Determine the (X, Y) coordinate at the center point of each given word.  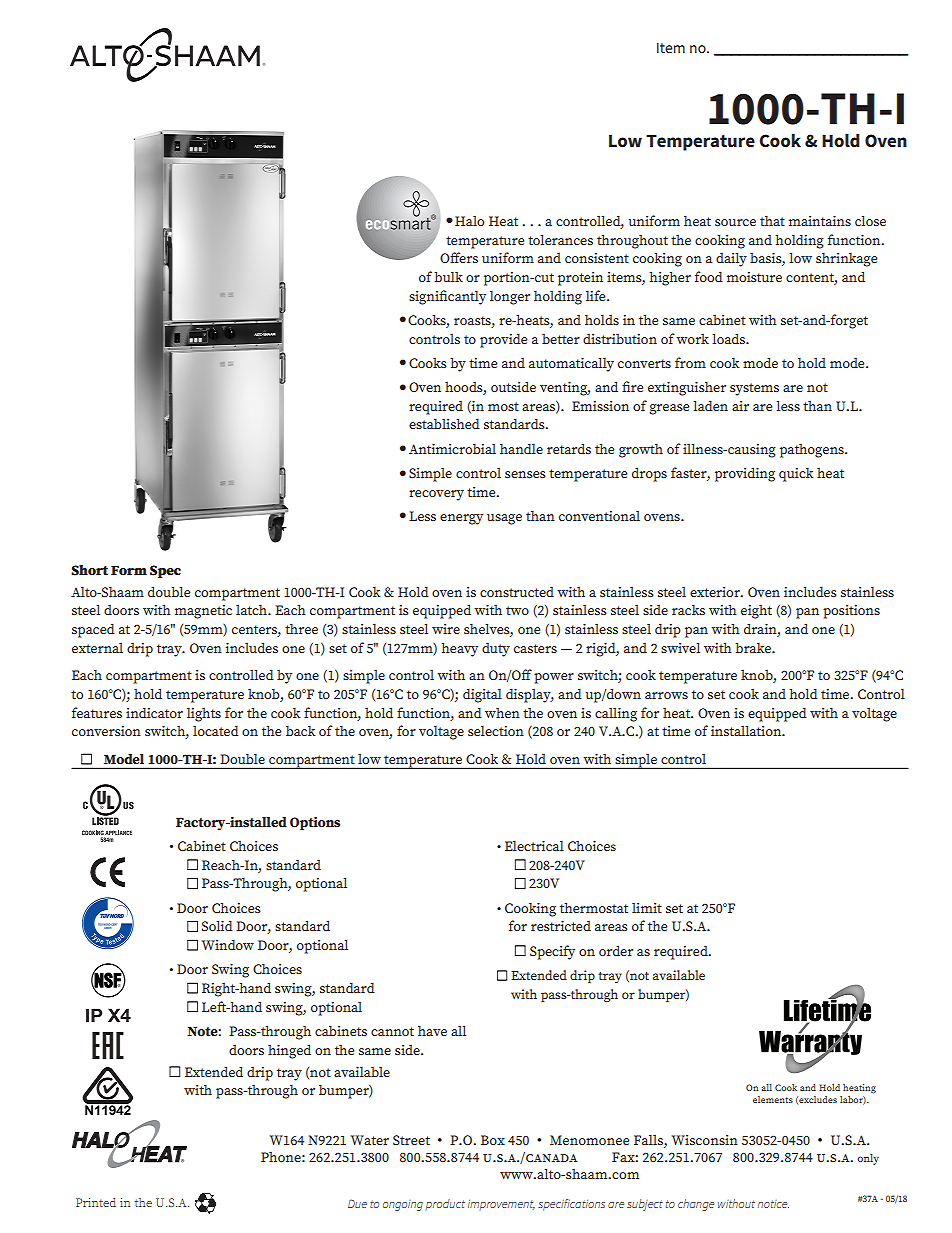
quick (796, 475)
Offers (459, 257)
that (772, 221)
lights (204, 715)
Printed (96, 1202)
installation (747, 730)
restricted (561, 926)
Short (89, 570)
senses (525, 474)
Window (228, 945)
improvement (501, 1205)
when (502, 713)
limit (647, 908)
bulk (448, 276)
